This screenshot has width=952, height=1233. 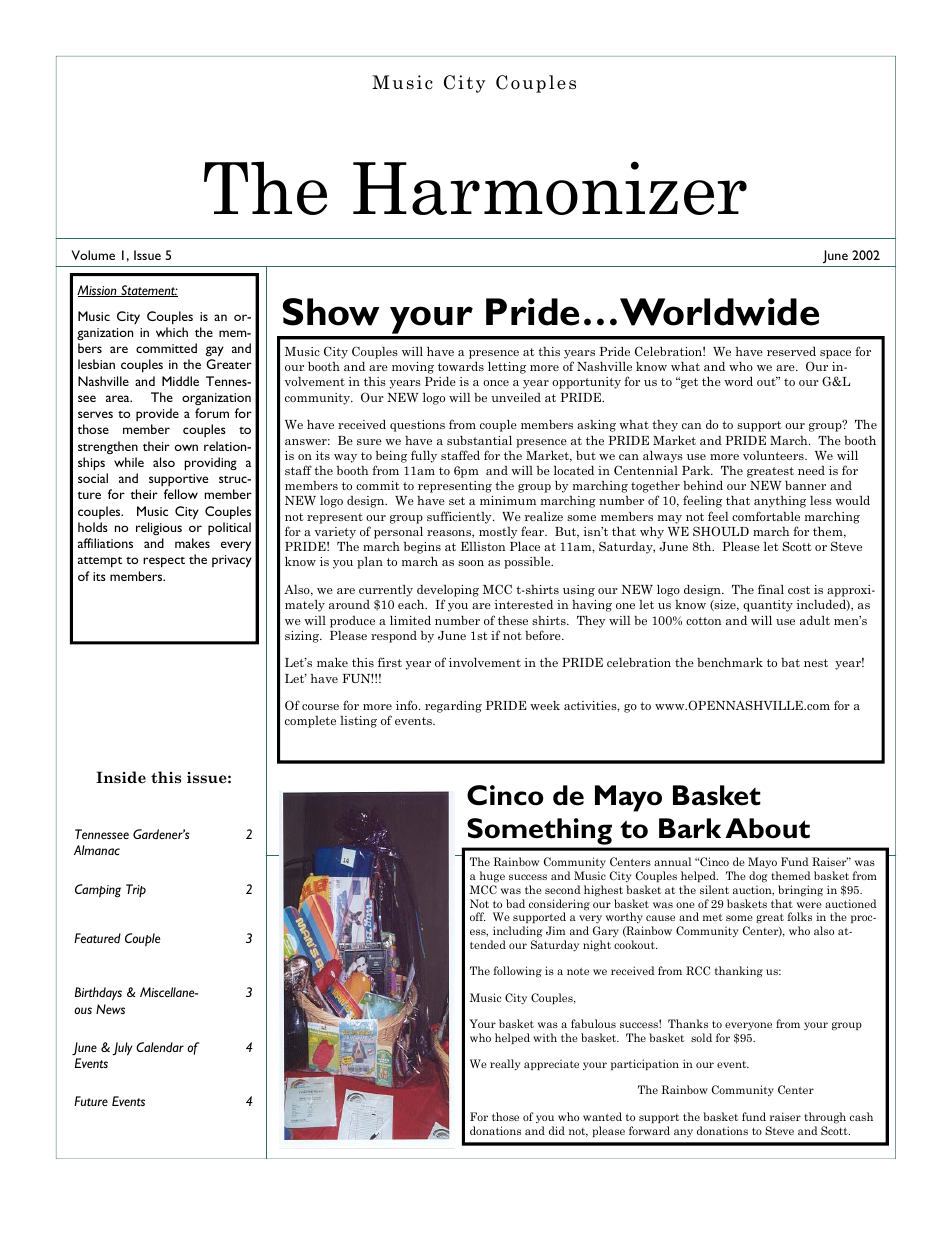 I want to click on Almanac, so click(x=97, y=850).
